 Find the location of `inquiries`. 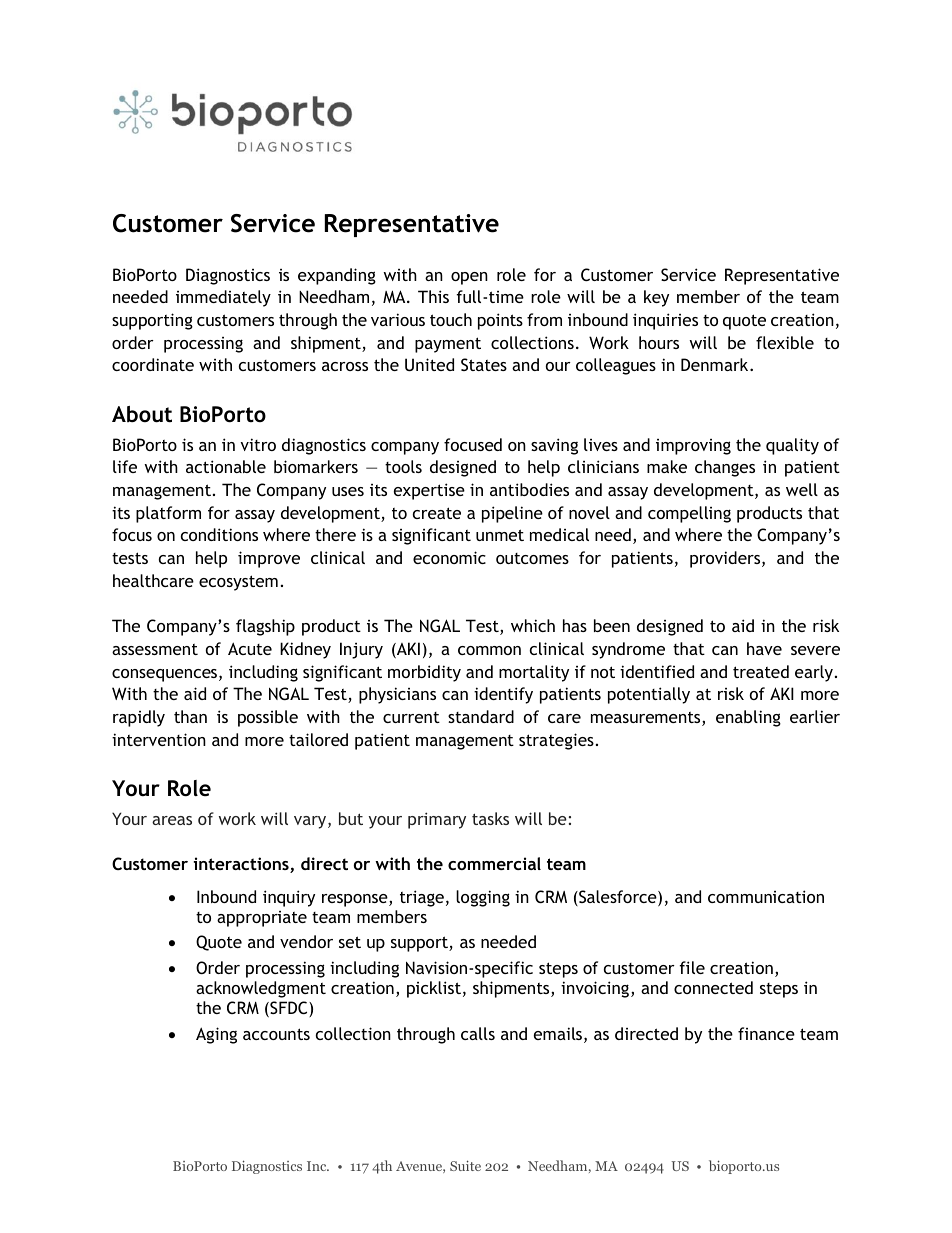

inquiries is located at coordinates (665, 321).
